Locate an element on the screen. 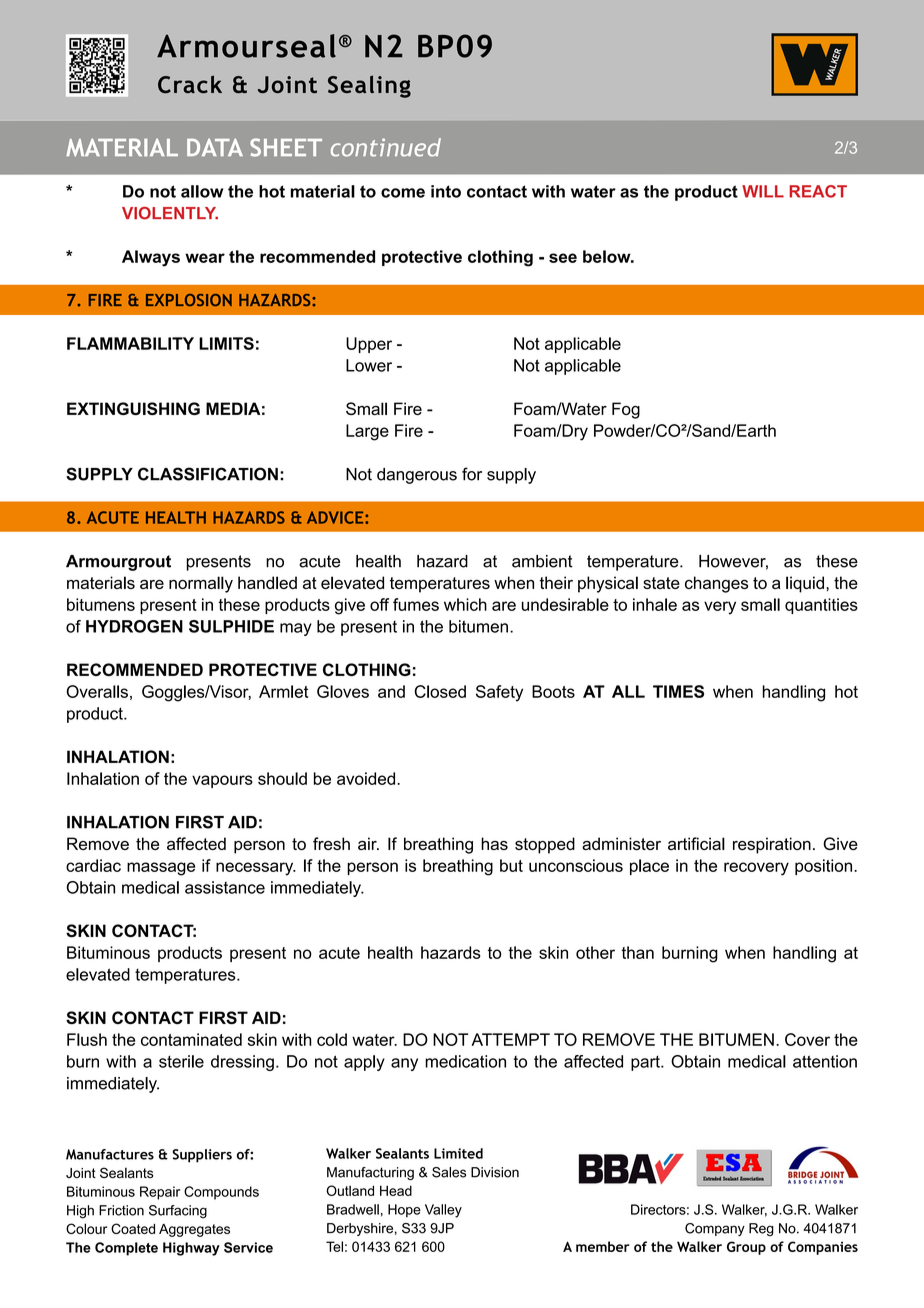 The height and width of the screenshot is (1308, 924). Valley is located at coordinates (443, 1211).
